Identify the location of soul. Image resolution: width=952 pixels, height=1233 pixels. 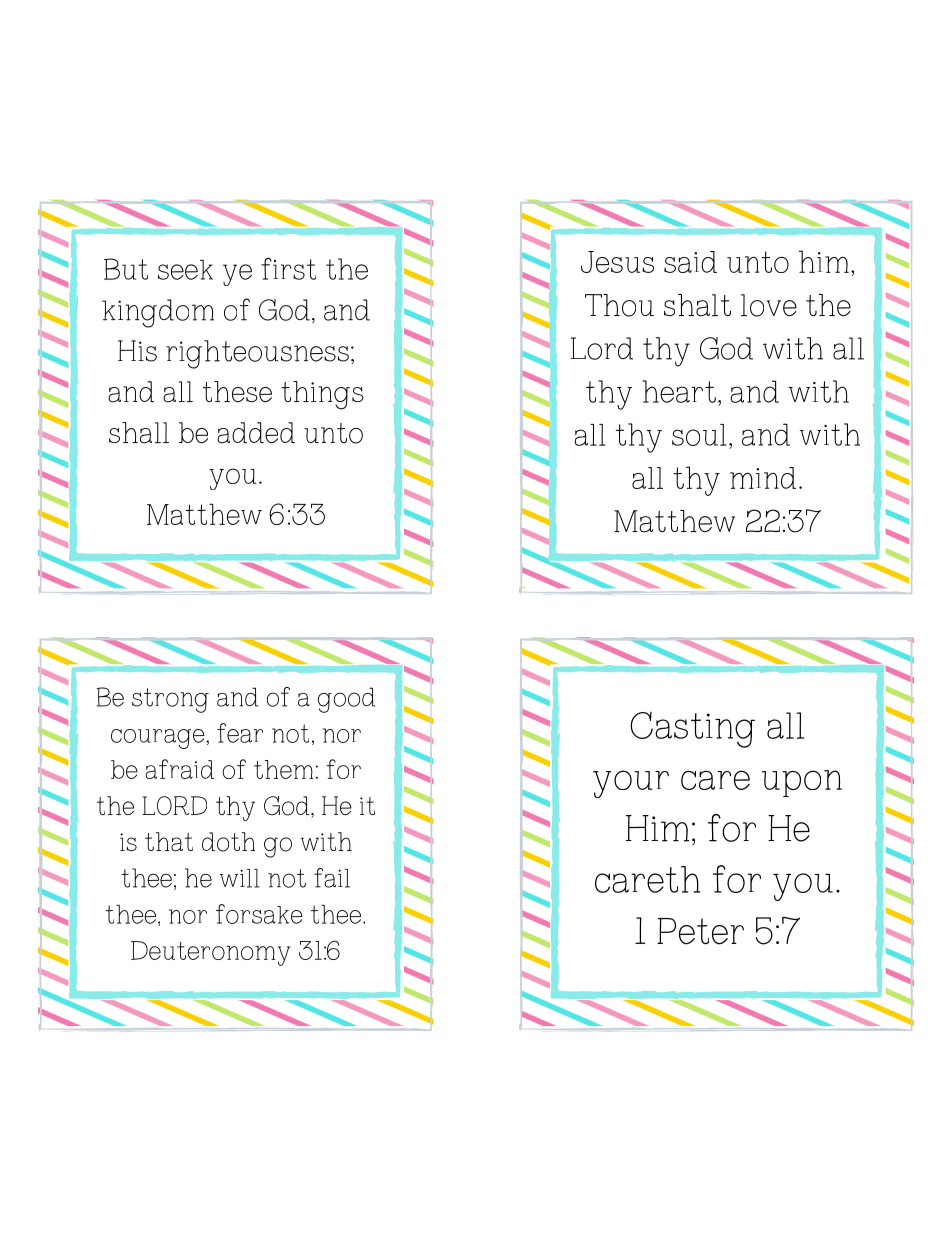
(699, 435).
